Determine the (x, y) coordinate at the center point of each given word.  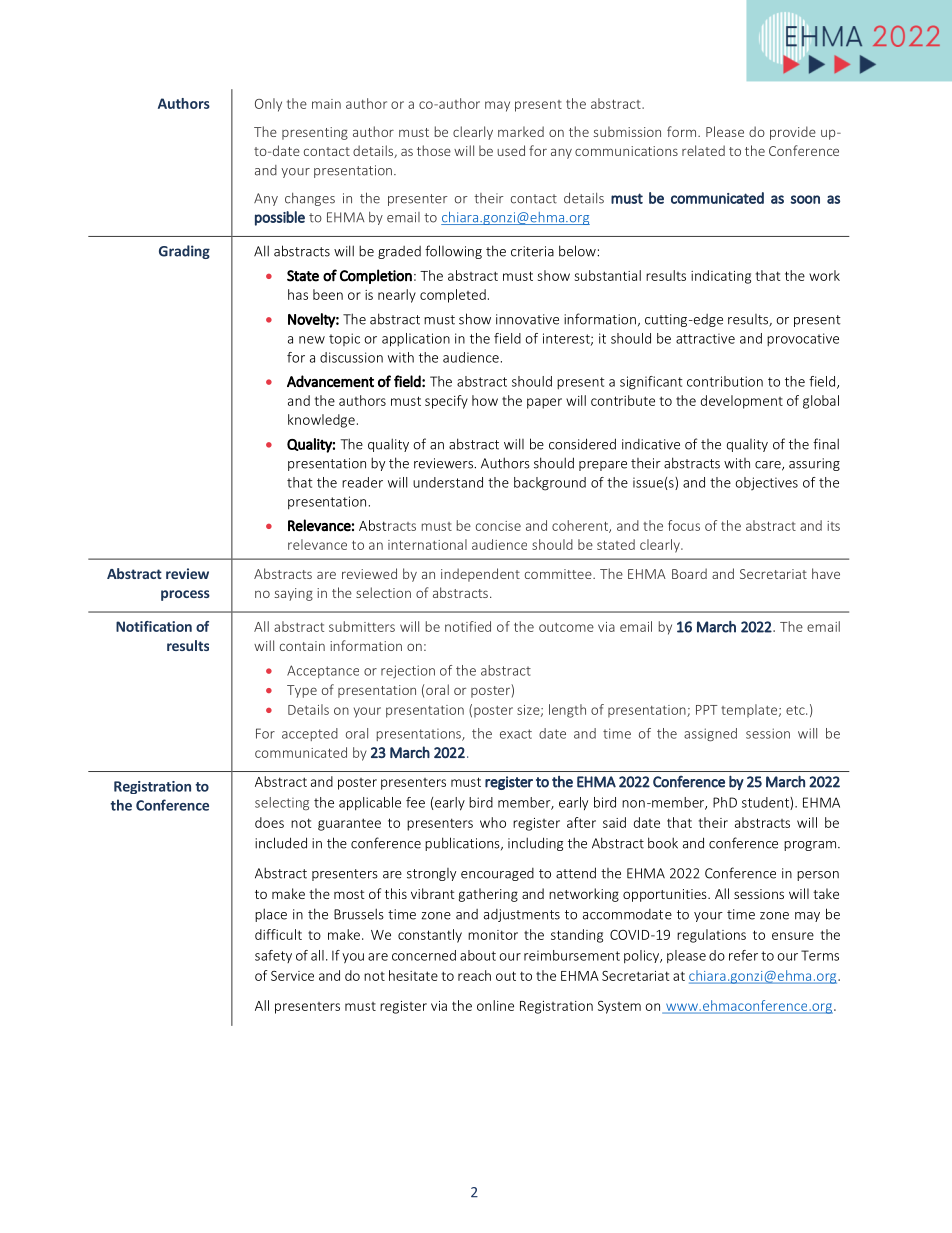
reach (474, 975)
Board (689, 573)
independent (480, 575)
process (185, 595)
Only (268, 105)
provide (793, 133)
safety (273, 956)
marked (521, 131)
